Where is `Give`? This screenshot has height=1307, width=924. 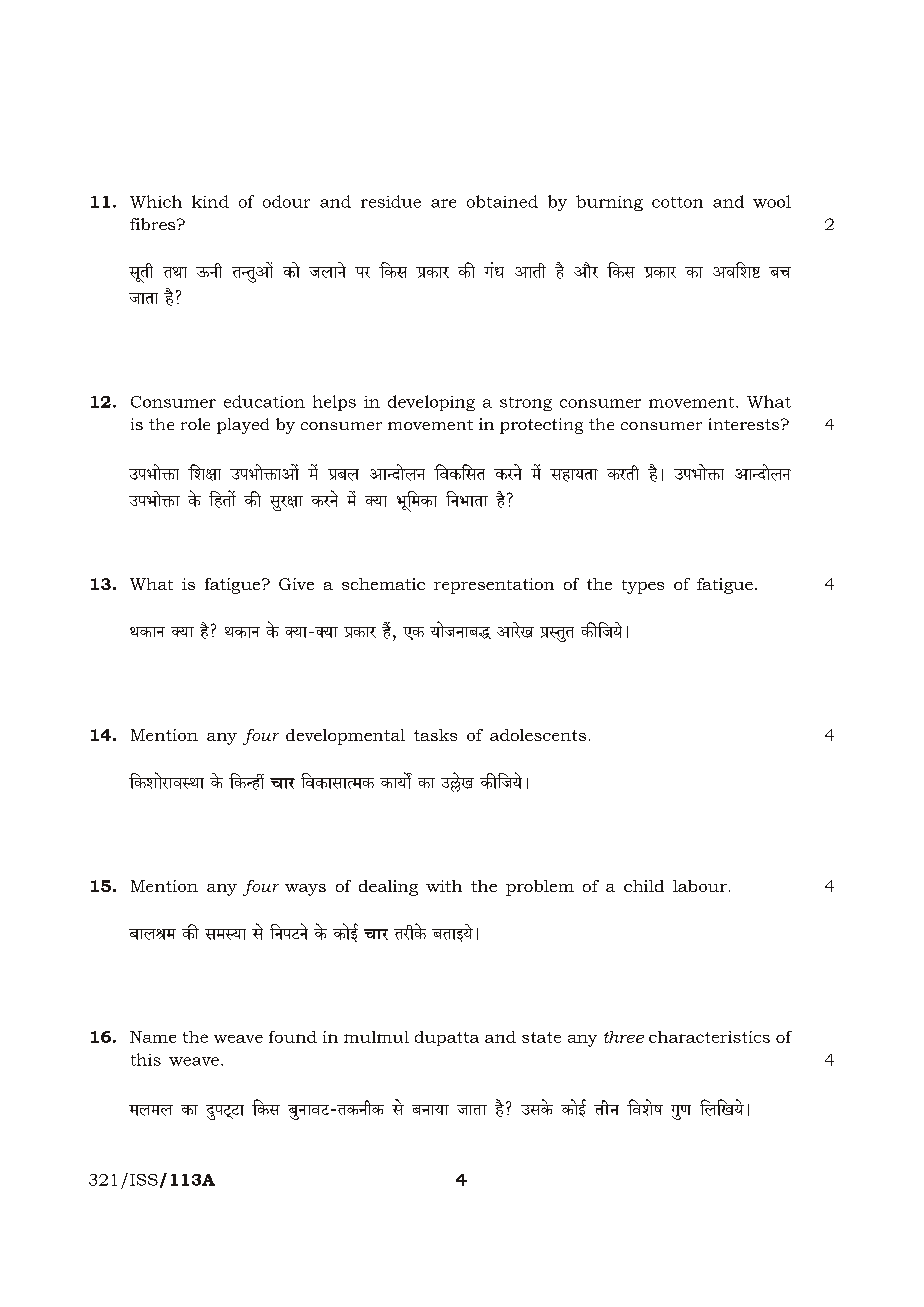
Give is located at coordinates (296, 584).
